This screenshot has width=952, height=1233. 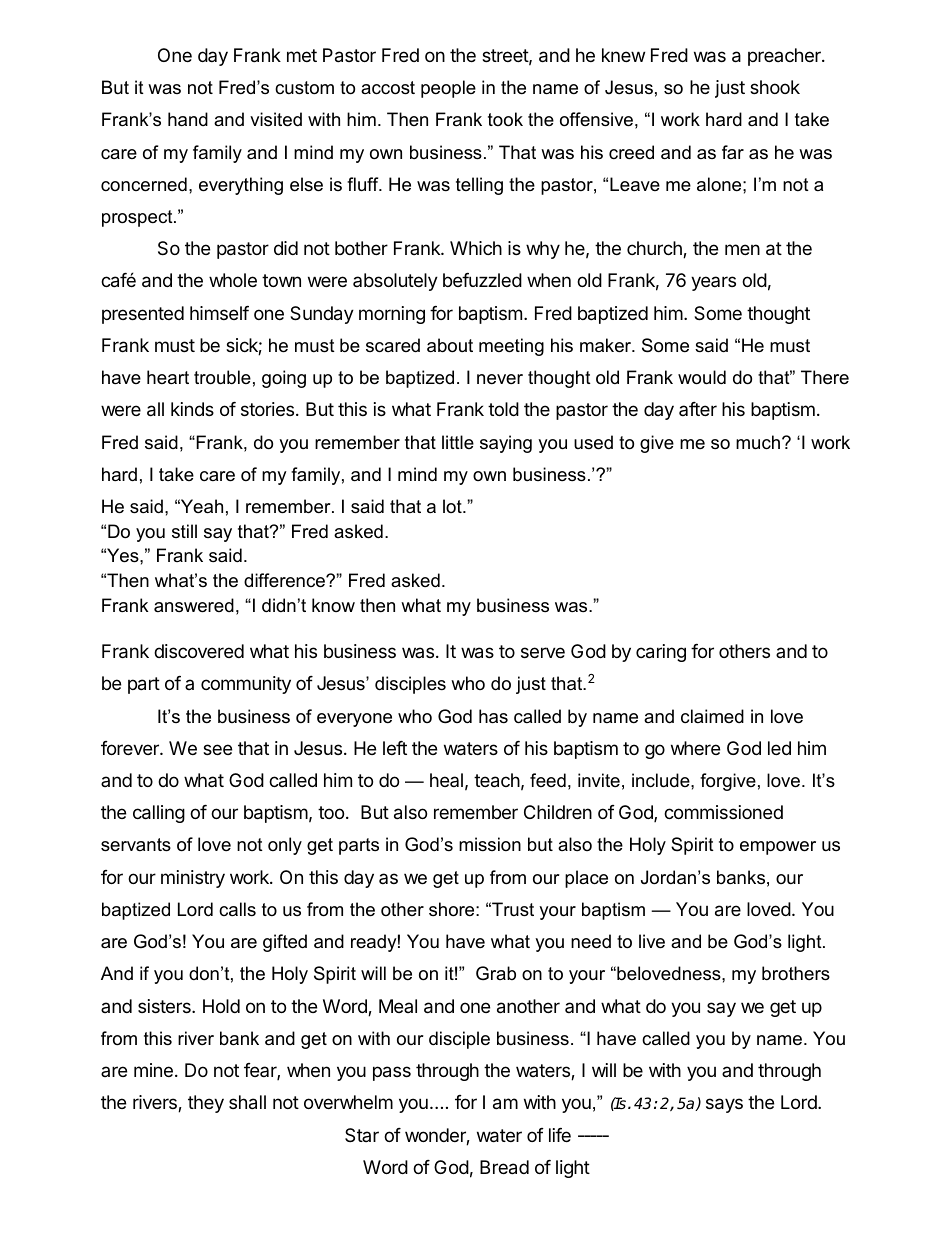 What do you see at coordinates (543, 652) in the screenshot?
I see `serve` at bounding box center [543, 652].
